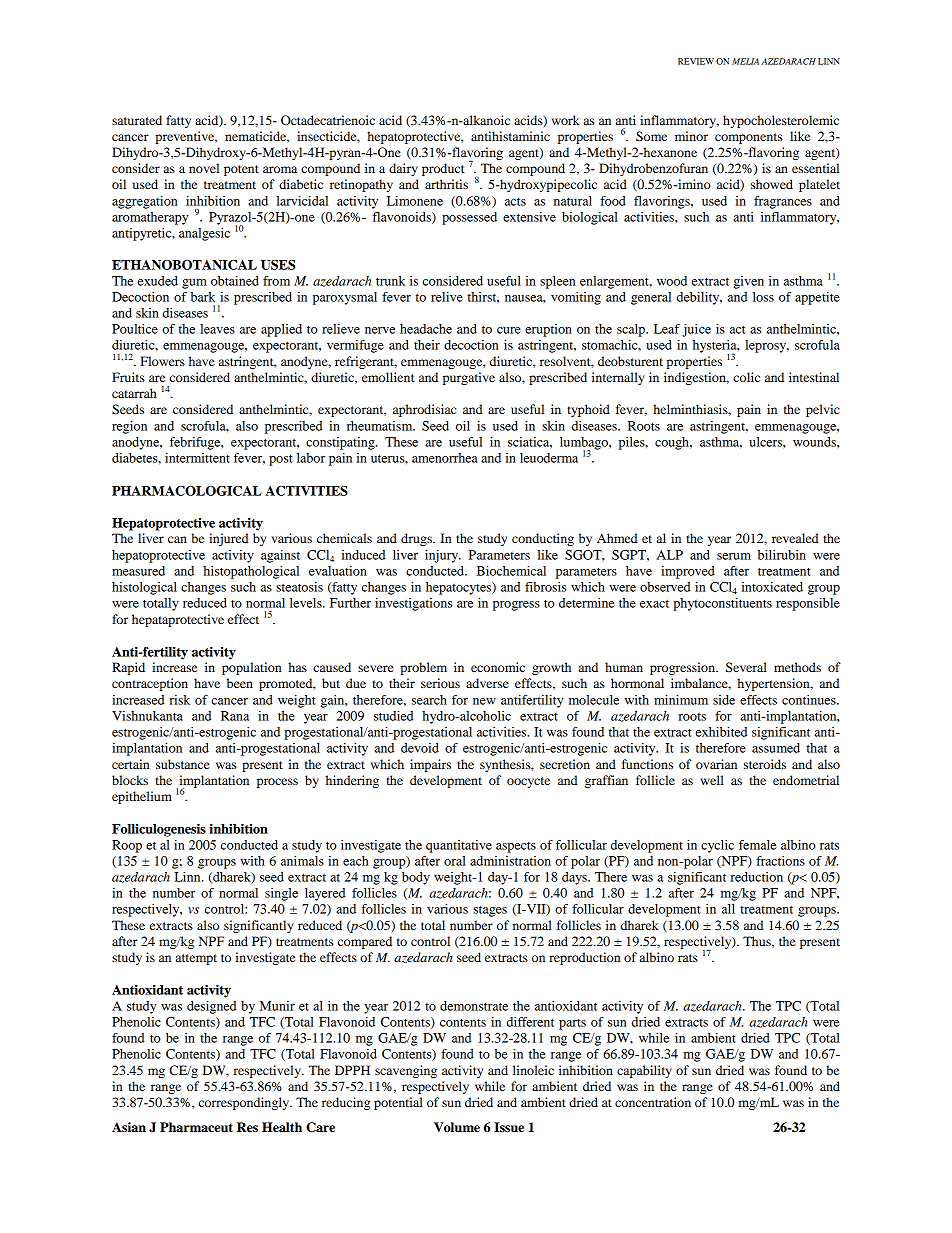 The image size is (952, 1233). Describe the element at coordinates (142, 797) in the screenshot. I see `epithelium` at that location.
